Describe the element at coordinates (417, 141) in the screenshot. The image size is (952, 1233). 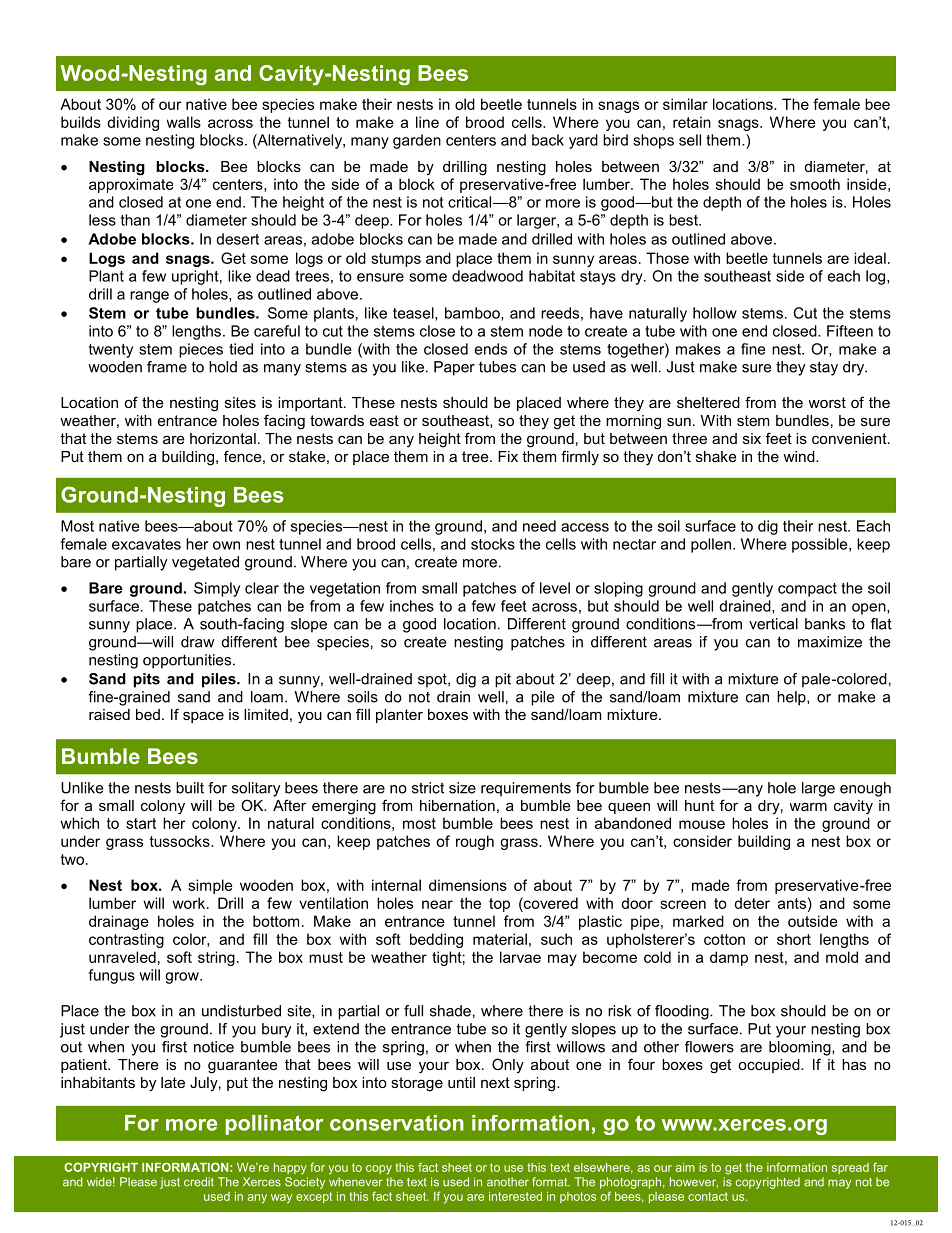
I see `garden` at that location.
